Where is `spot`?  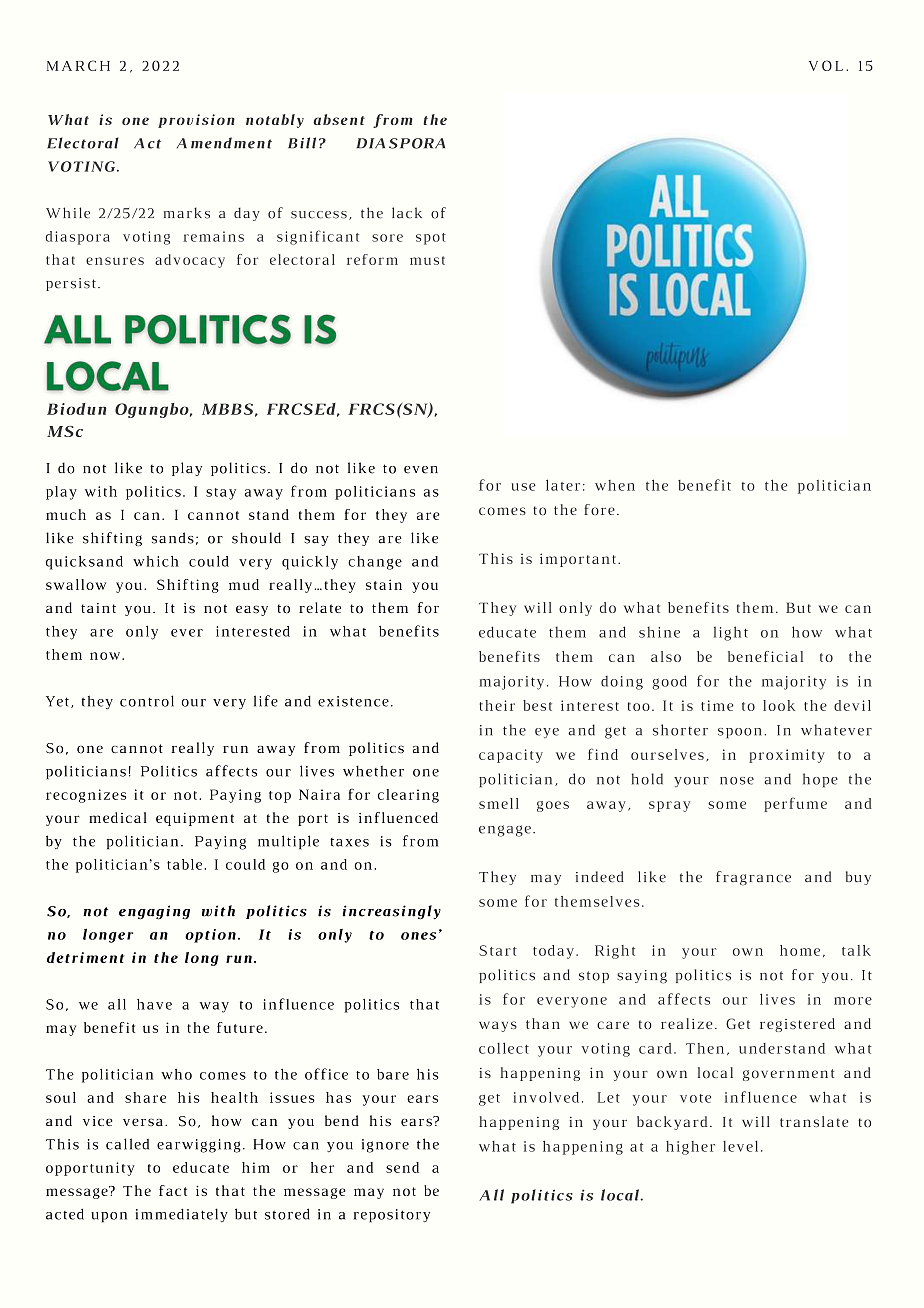
spot is located at coordinates (431, 239).
